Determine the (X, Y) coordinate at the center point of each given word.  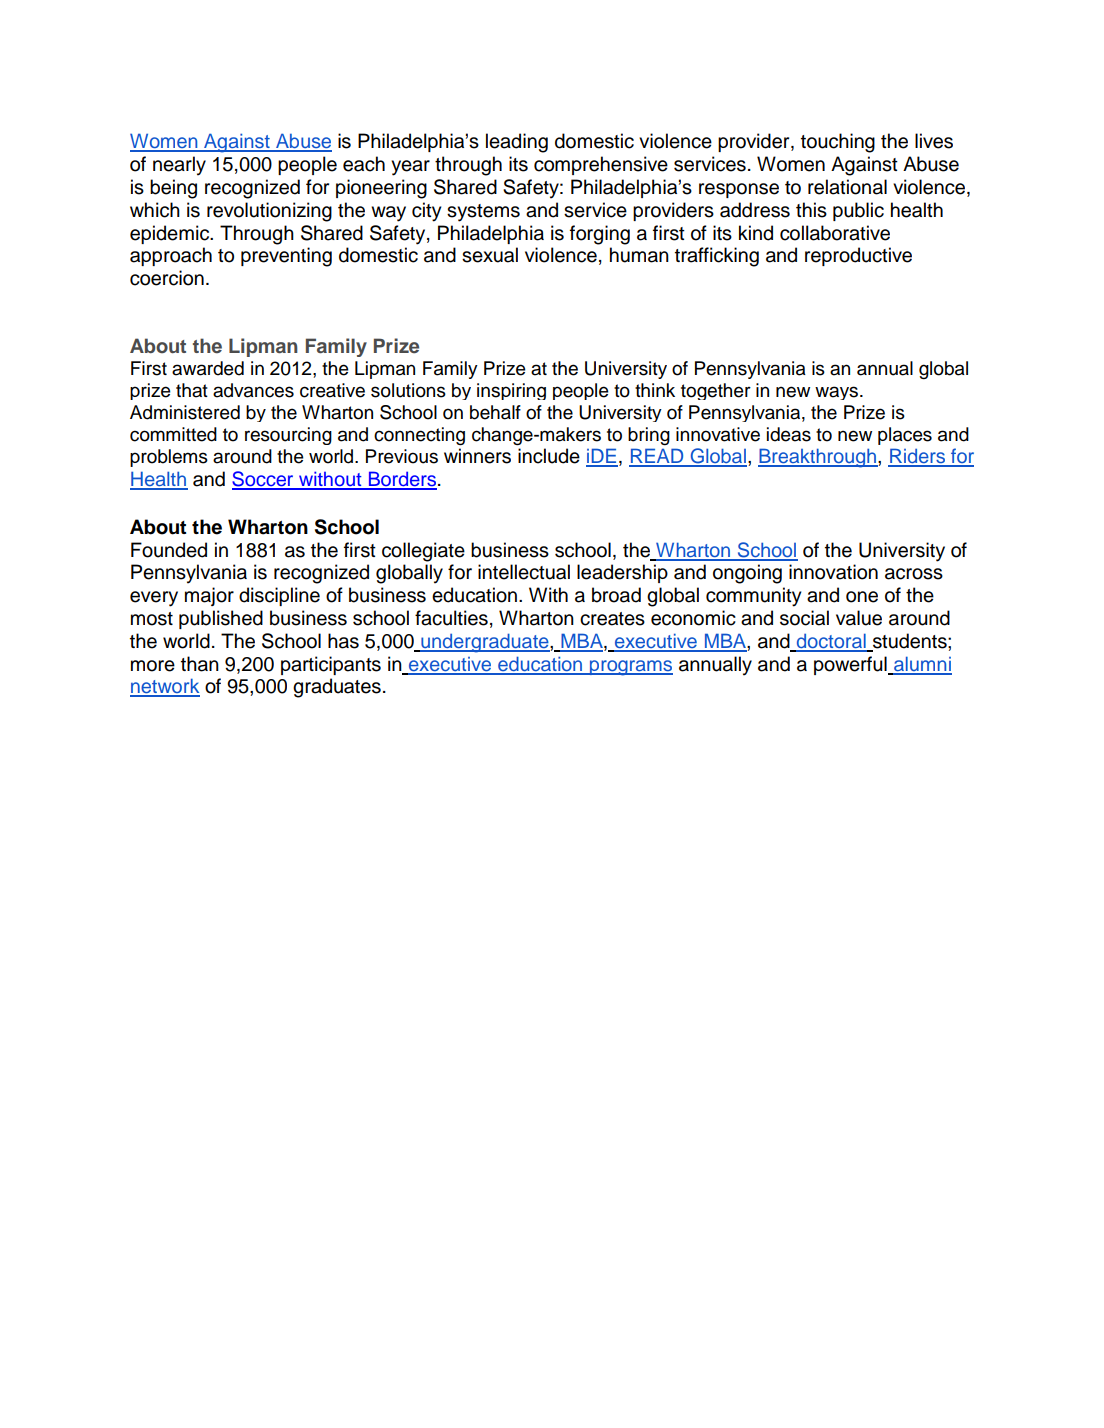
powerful (851, 665)
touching (838, 143)
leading (517, 143)
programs (630, 668)
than (200, 664)
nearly (179, 166)
